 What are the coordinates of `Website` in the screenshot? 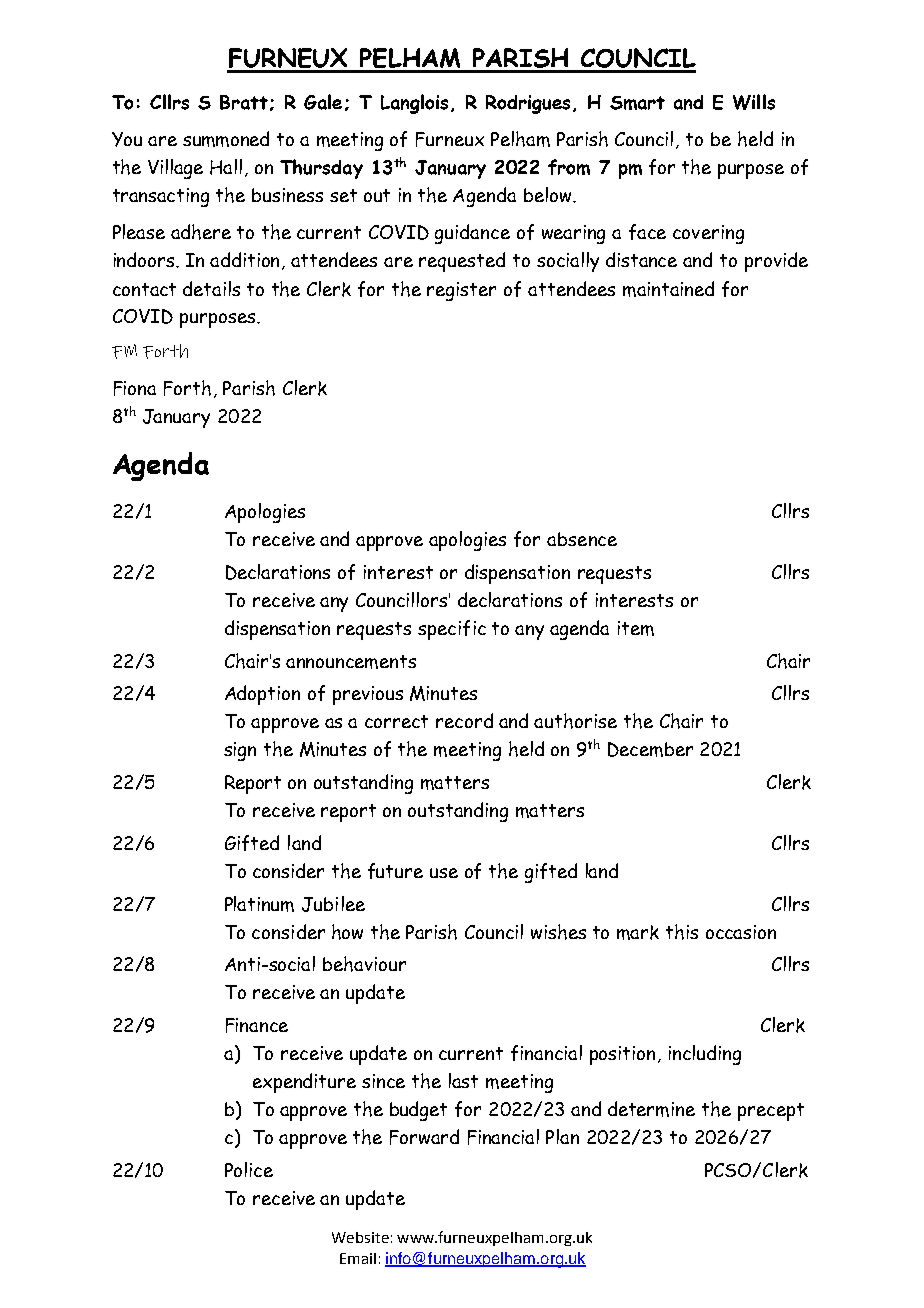 It's located at (360, 1237).
